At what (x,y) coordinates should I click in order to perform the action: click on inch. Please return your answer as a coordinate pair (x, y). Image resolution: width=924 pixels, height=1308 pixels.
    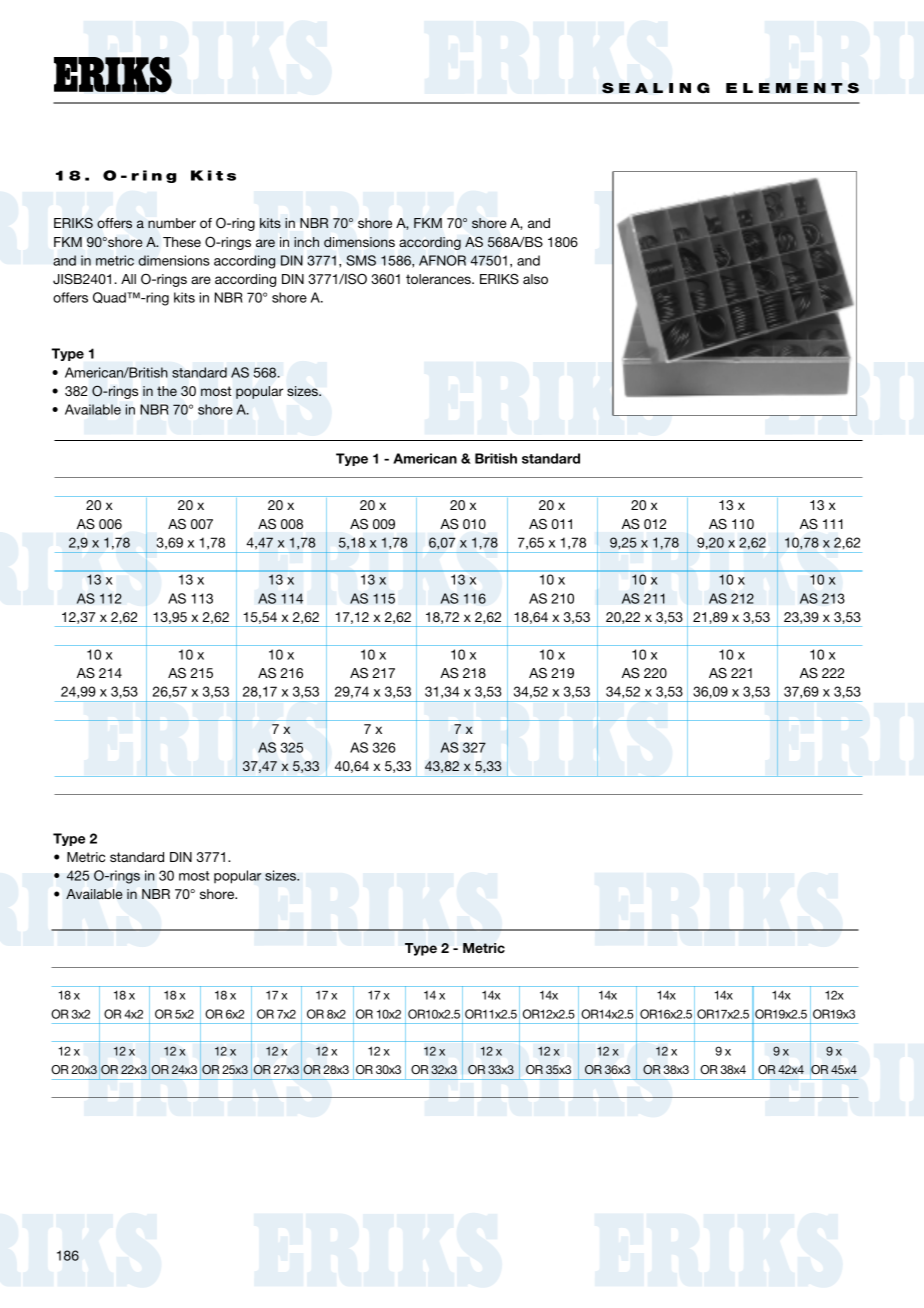
    Looking at the image, I should click on (306, 242).
